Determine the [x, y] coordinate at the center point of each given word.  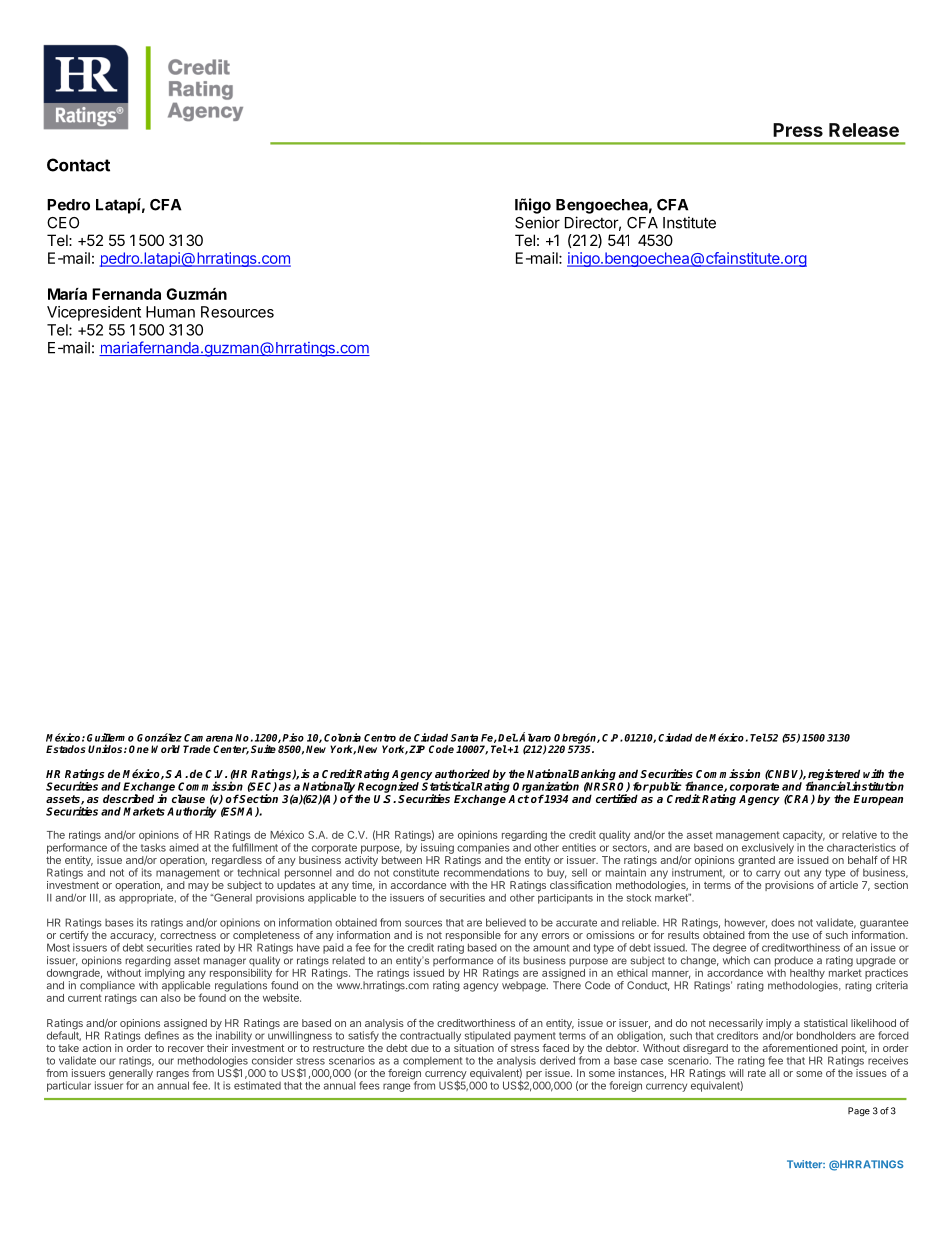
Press [798, 130]
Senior [537, 222]
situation [474, 1048]
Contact [78, 165]
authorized [462, 773]
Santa [464, 738]
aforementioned [800, 1048]
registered [834, 776]
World [165, 749]
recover [186, 1049]
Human [170, 312]
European [878, 800]
